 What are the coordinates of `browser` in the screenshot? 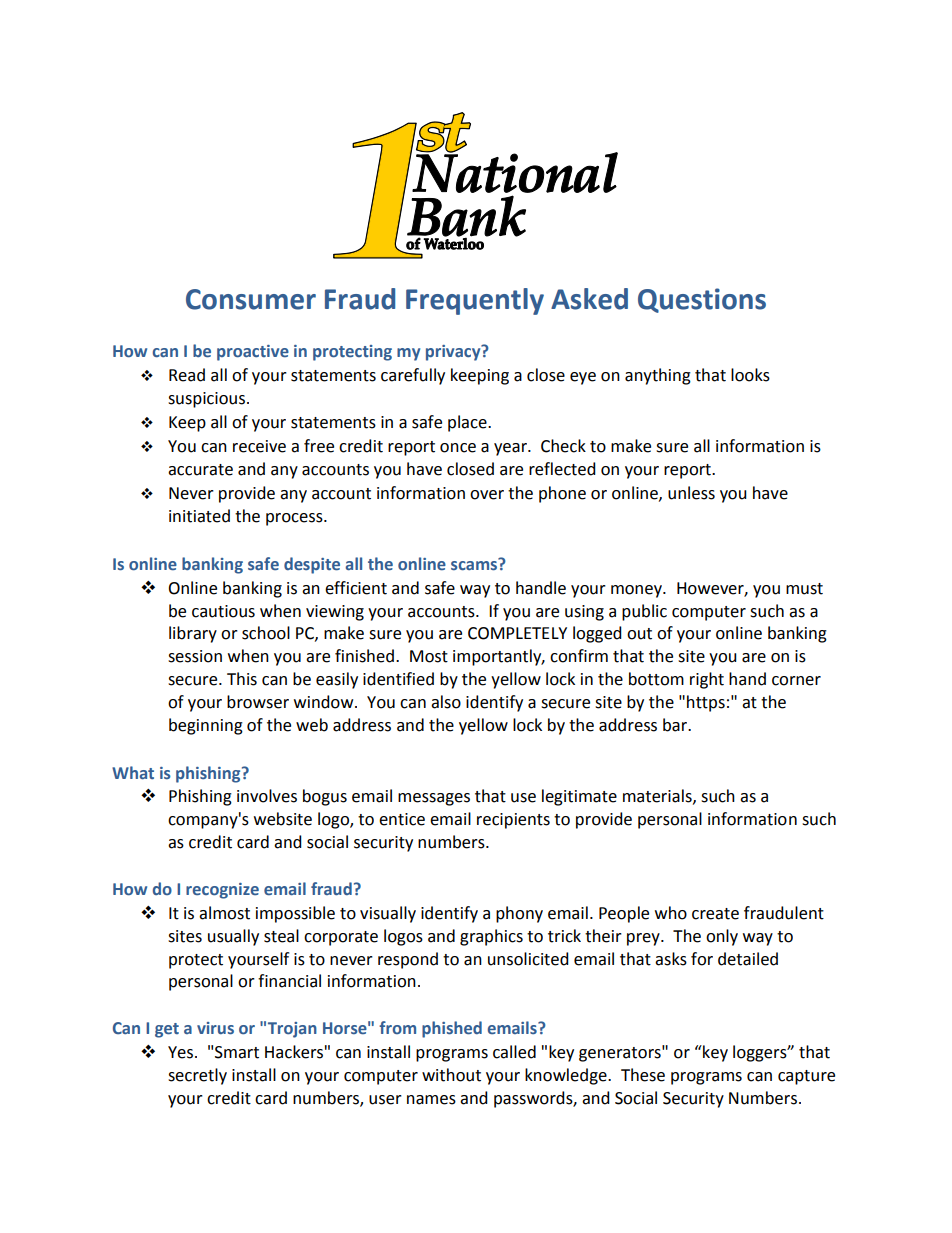 It's located at (258, 702).
